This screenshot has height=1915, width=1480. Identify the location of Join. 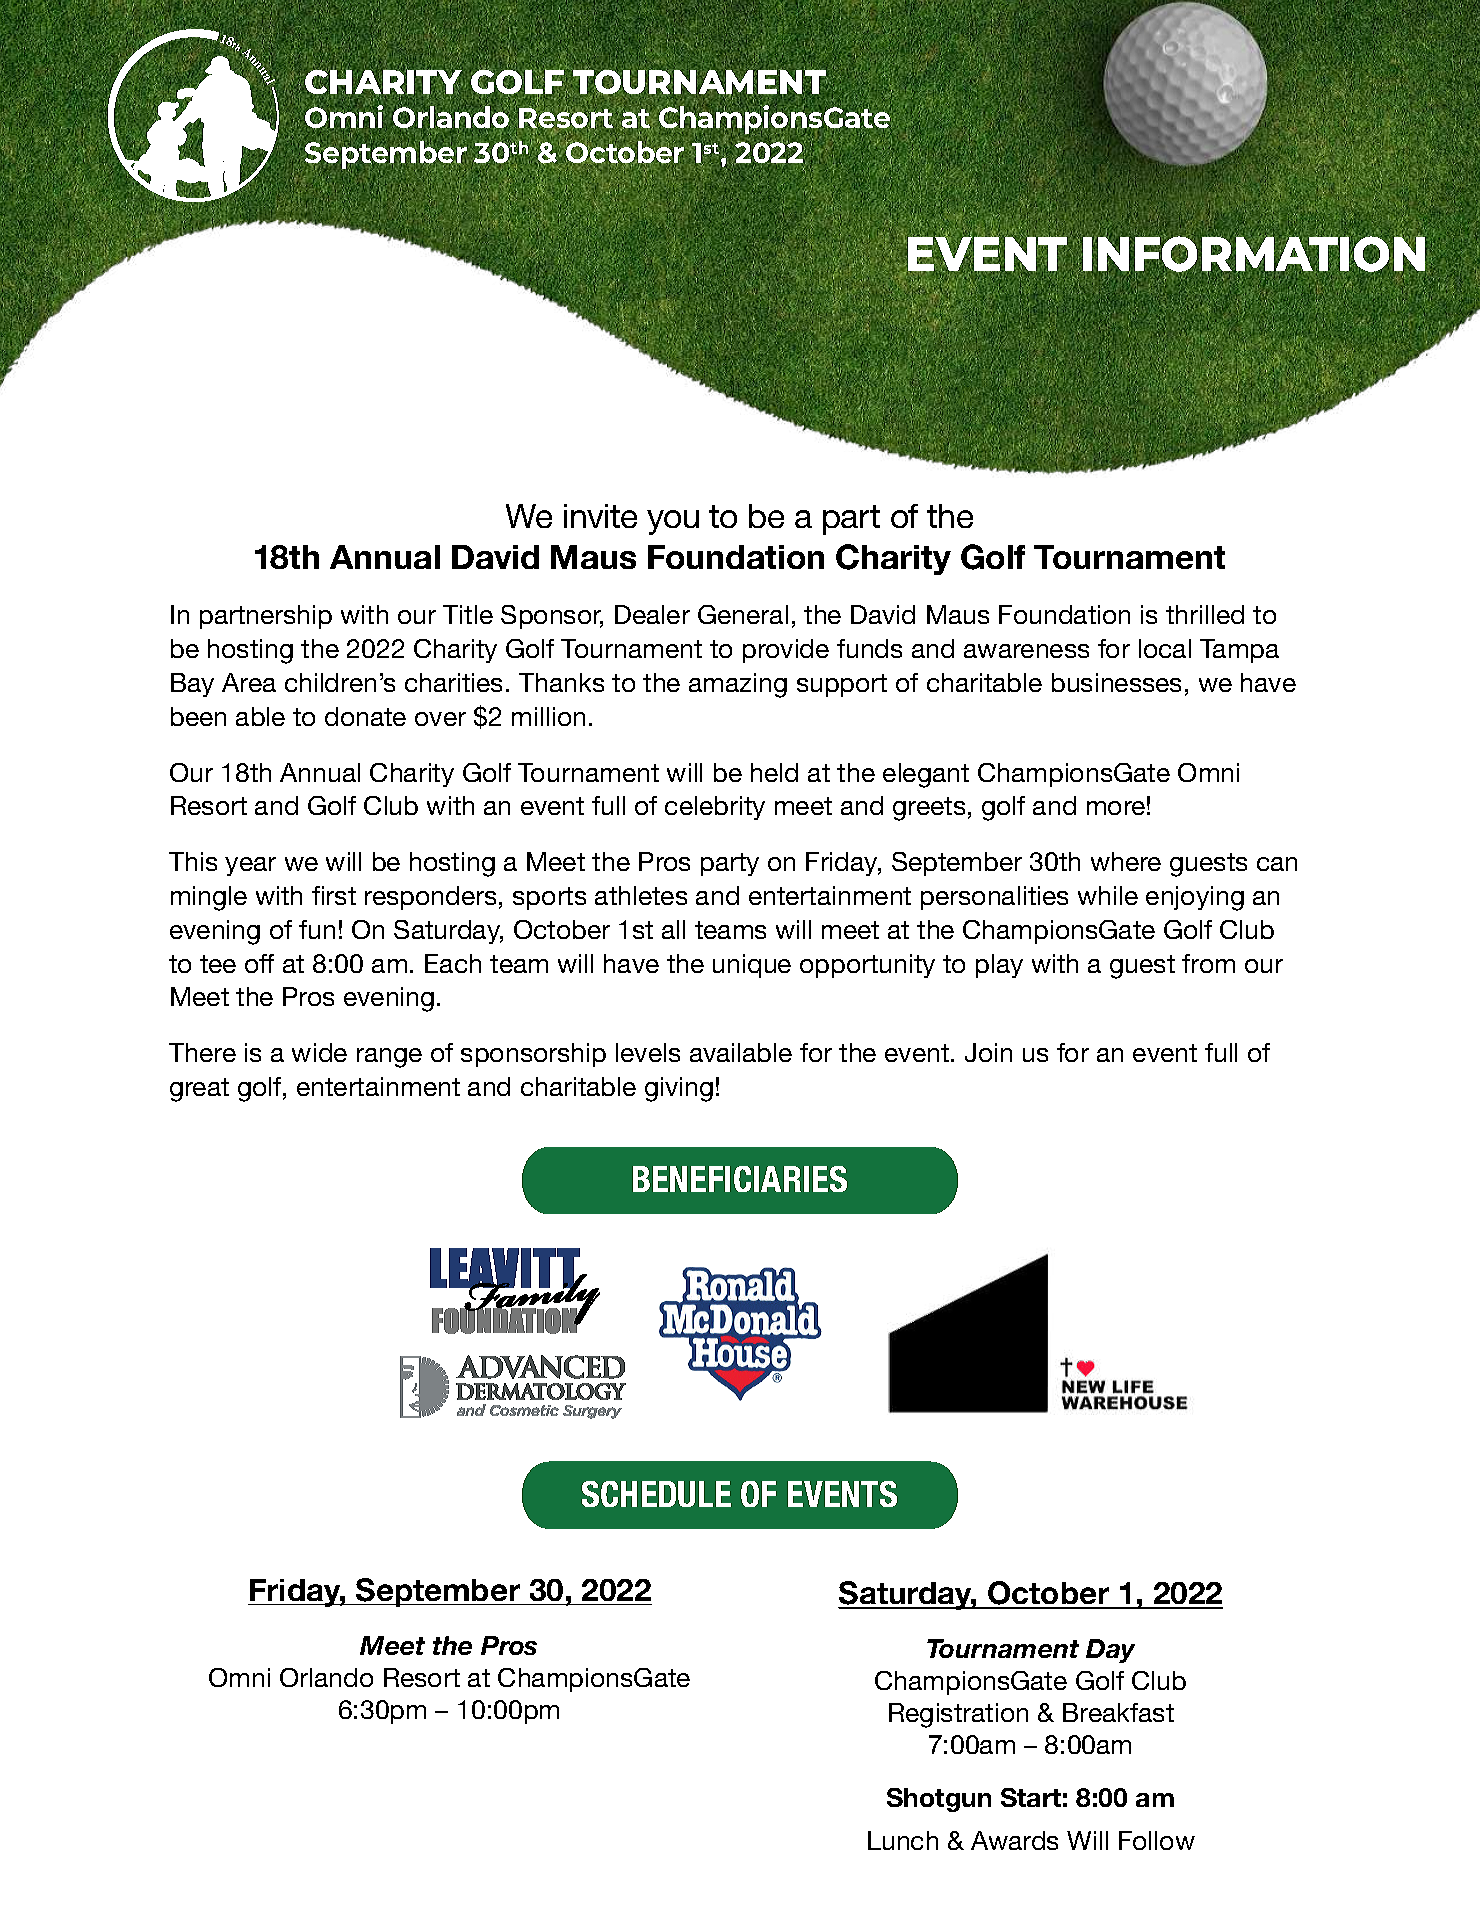
(988, 1052).
